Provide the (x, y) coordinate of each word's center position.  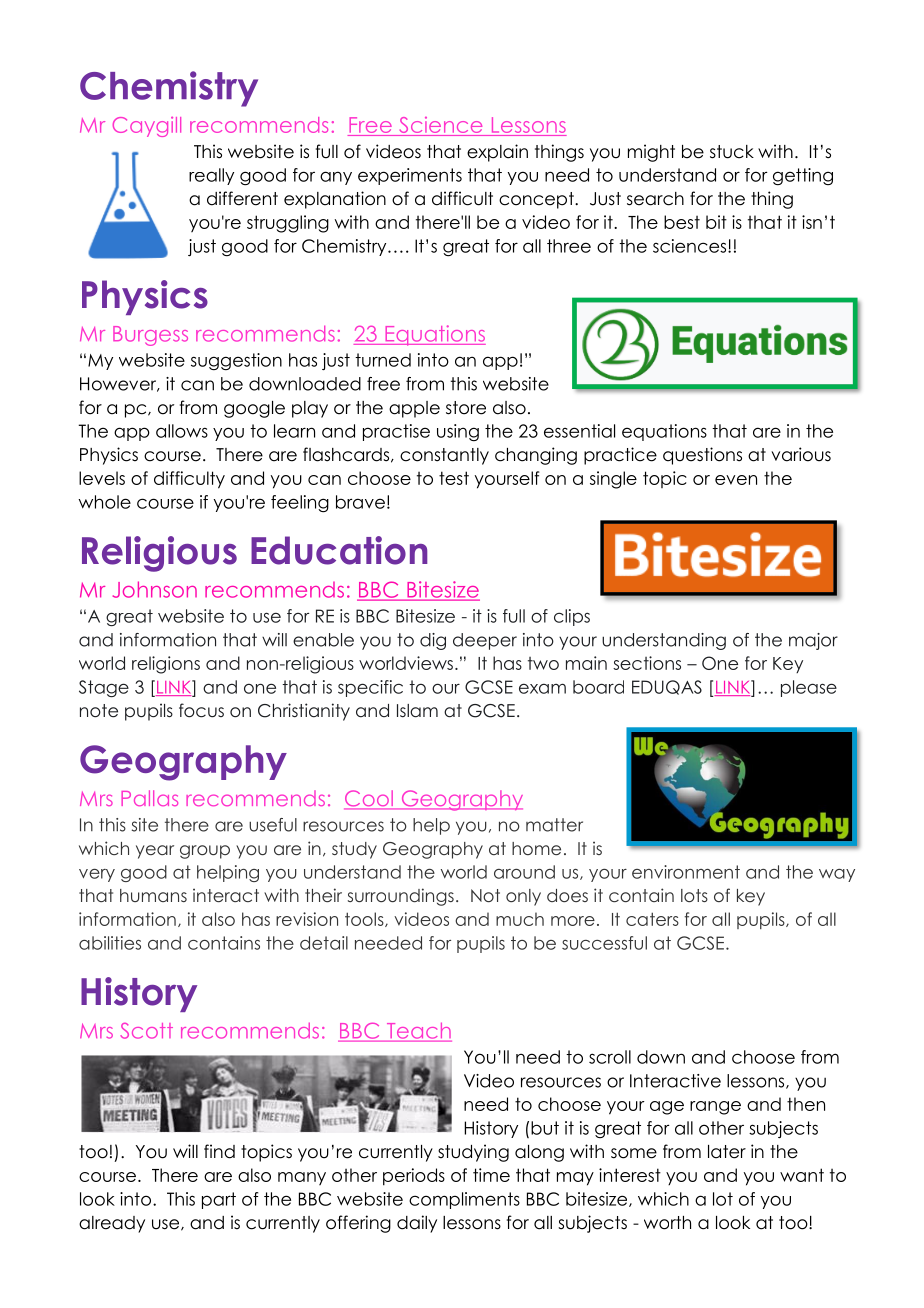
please (809, 688)
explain (497, 153)
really (211, 176)
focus (201, 710)
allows (182, 431)
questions (702, 456)
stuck (732, 152)
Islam (417, 711)
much (520, 919)
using (458, 432)
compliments (464, 1200)
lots (694, 895)
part (219, 1200)
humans (153, 895)
